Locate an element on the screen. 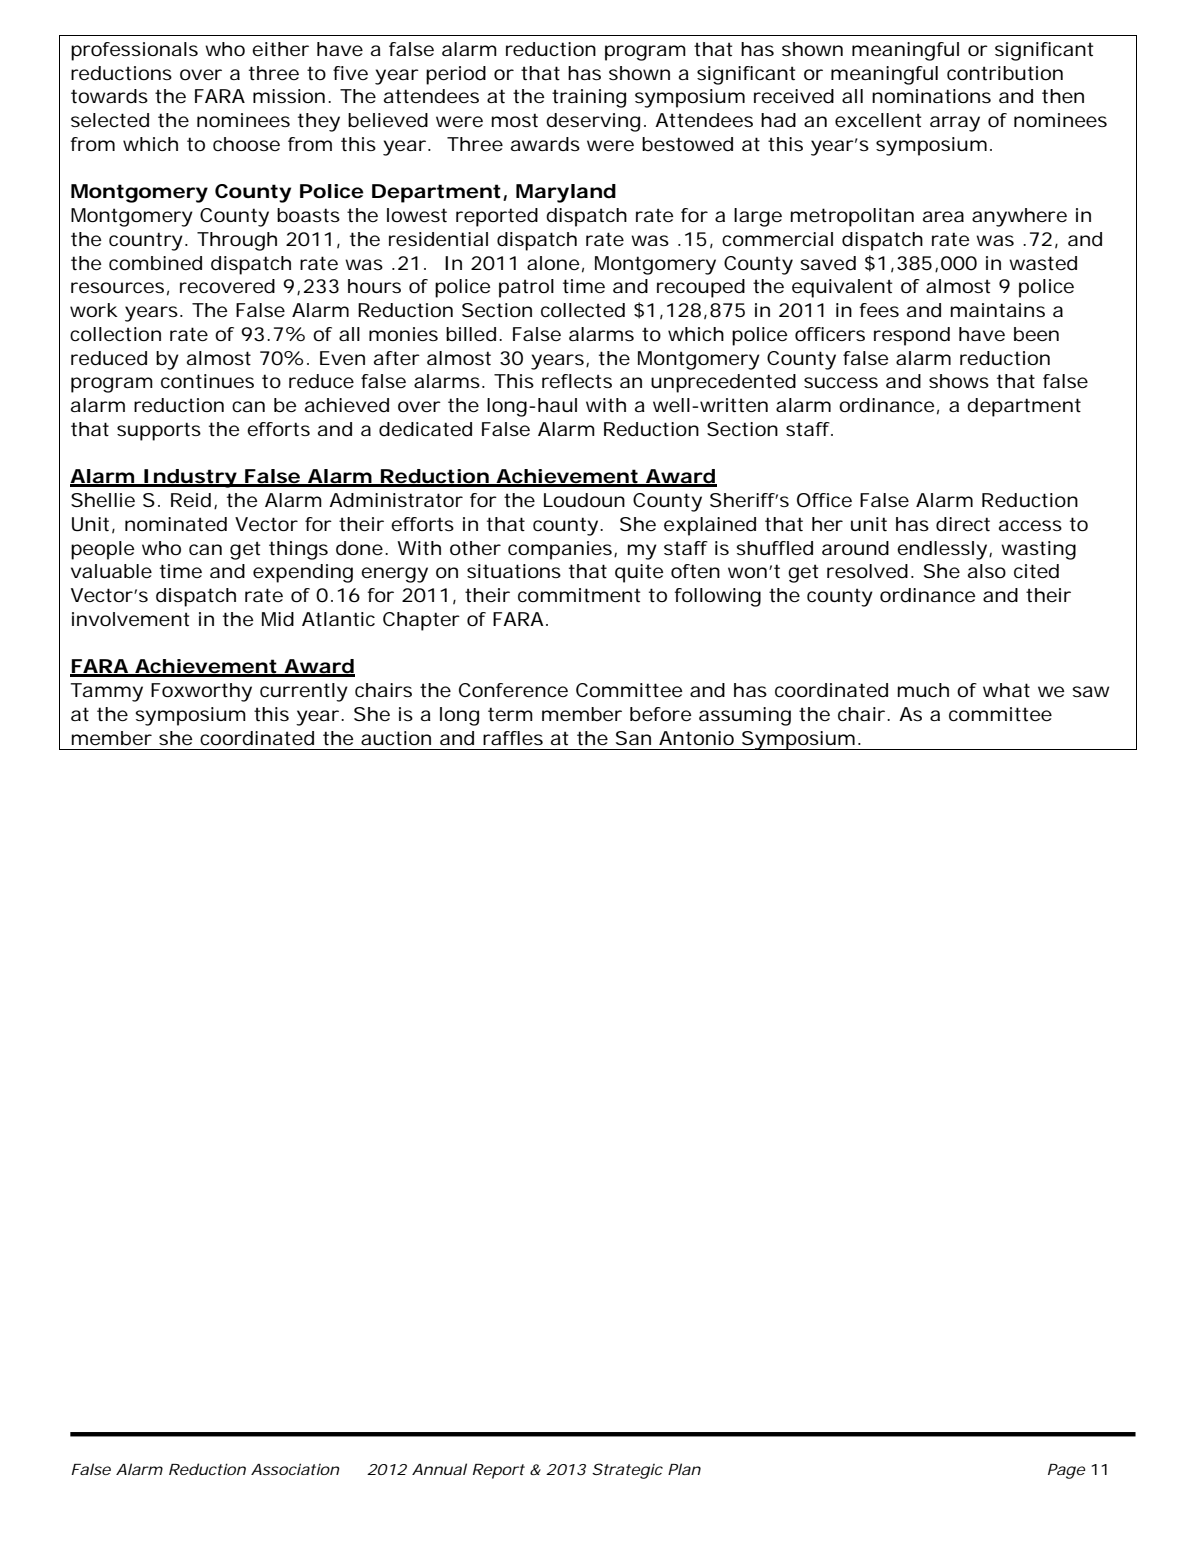 The height and width of the screenshot is (1548, 1196). nominations is located at coordinates (931, 96).
